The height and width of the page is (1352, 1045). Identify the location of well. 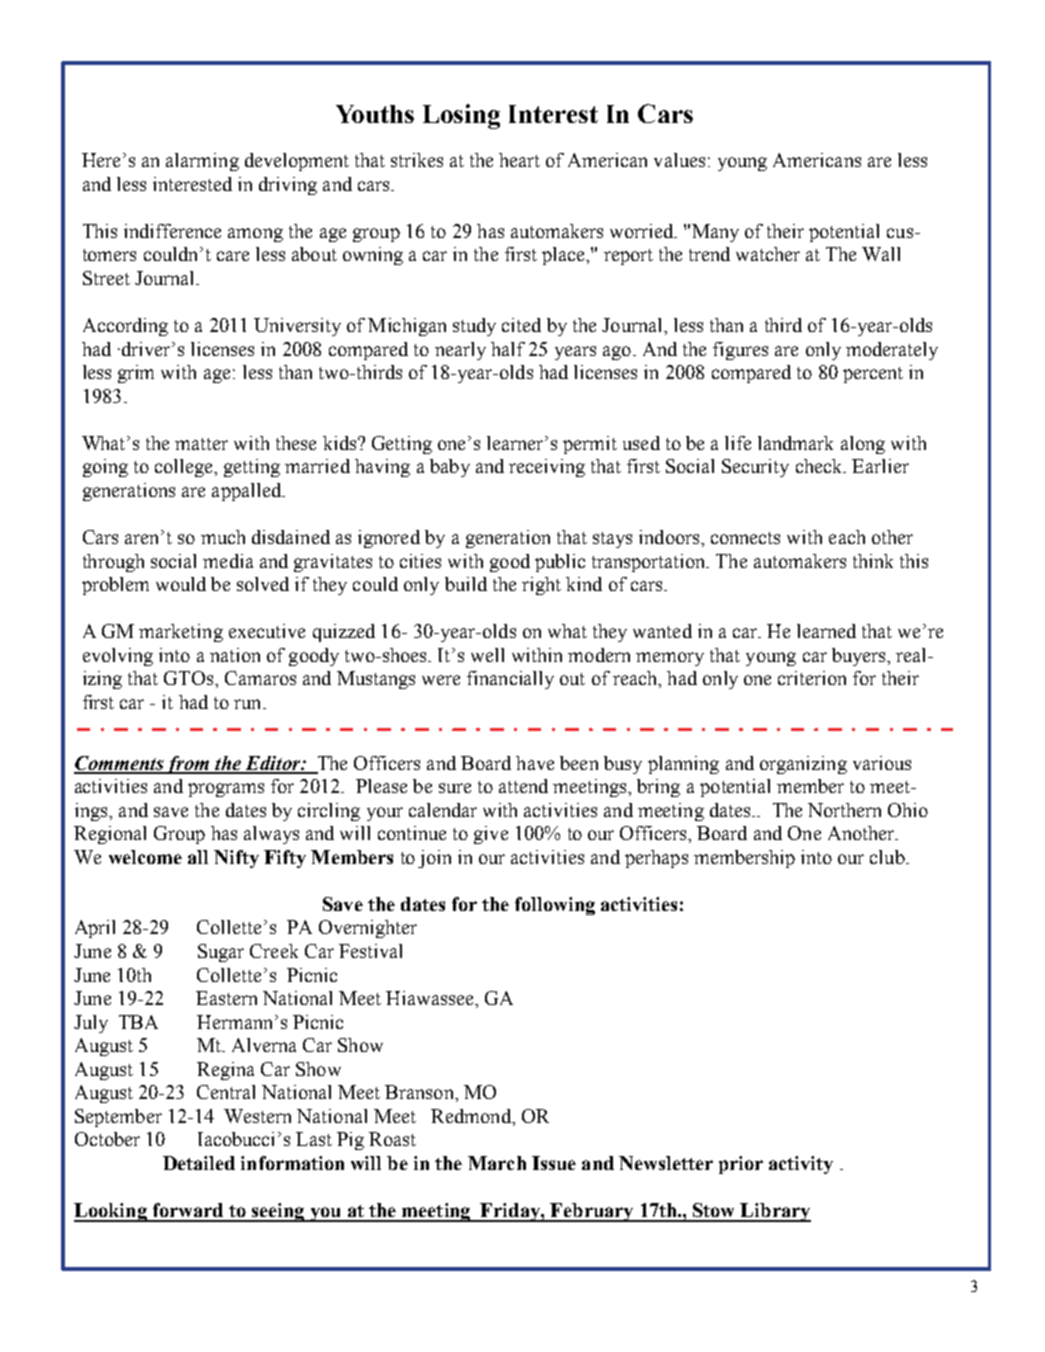
(487, 655).
